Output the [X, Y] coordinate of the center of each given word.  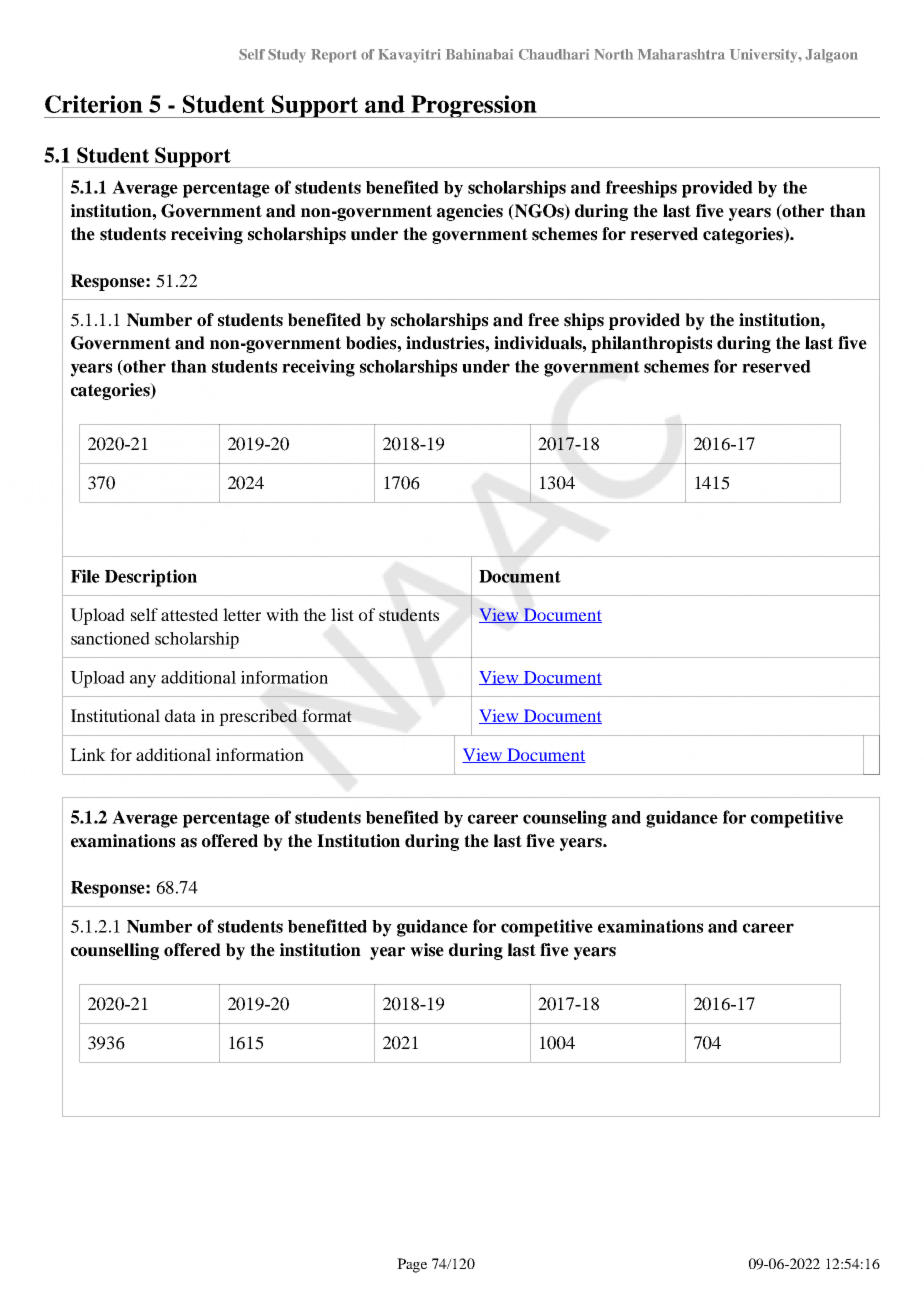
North [613, 54]
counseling [565, 819]
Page [412, 1265]
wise [427, 950]
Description [151, 578]
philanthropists [651, 344]
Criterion [94, 104]
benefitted [327, 926]
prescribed [258, 717]
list [342, 614]
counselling [115, 951]
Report [334, 56]
